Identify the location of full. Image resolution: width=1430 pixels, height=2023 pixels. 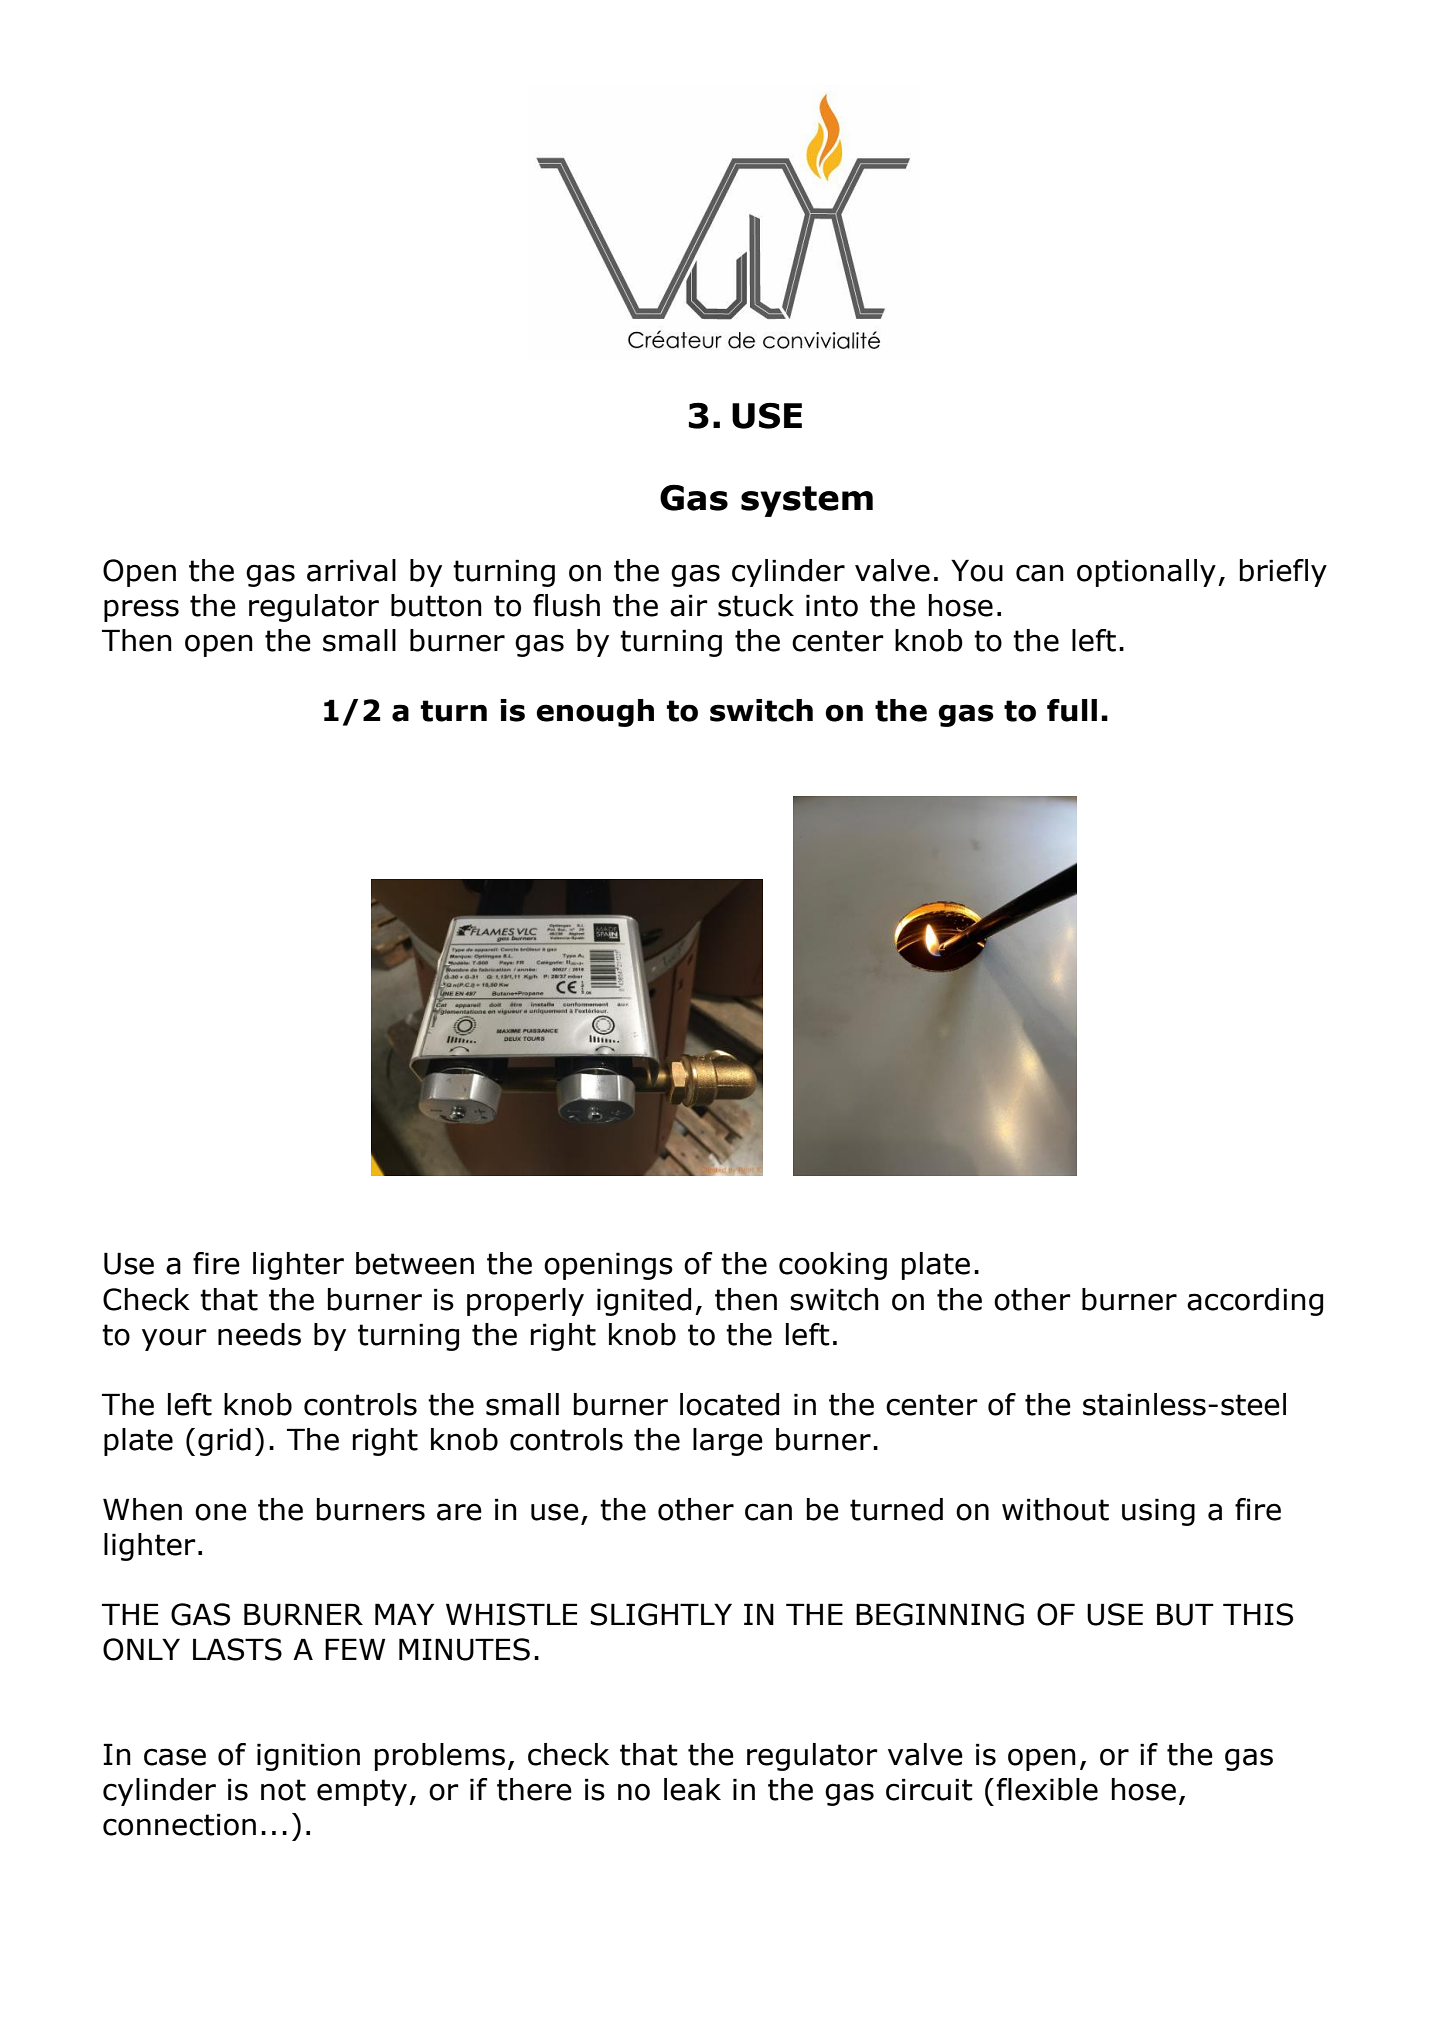
(1072, 710).
